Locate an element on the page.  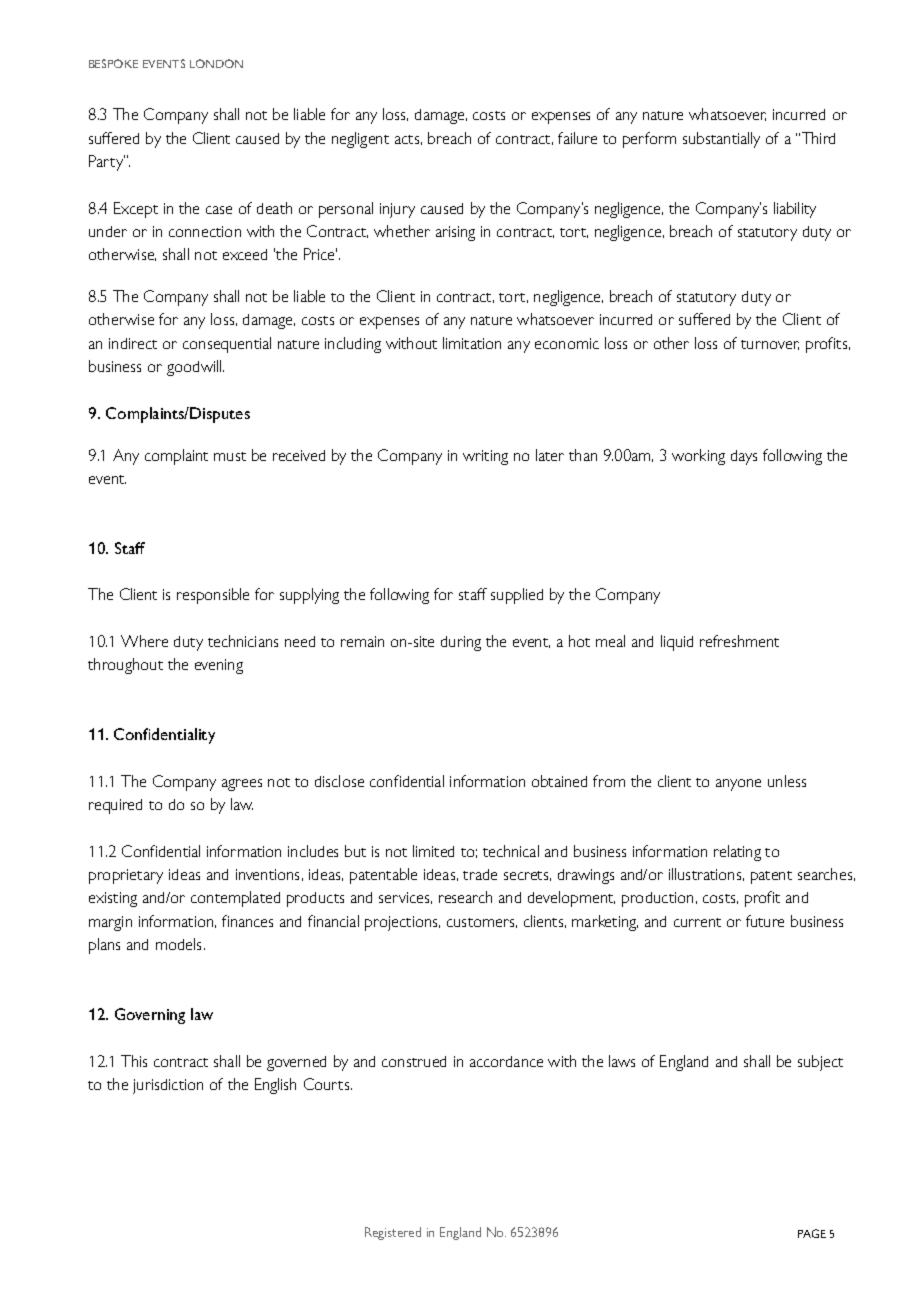
limited is located at coordinates (433, 851).
